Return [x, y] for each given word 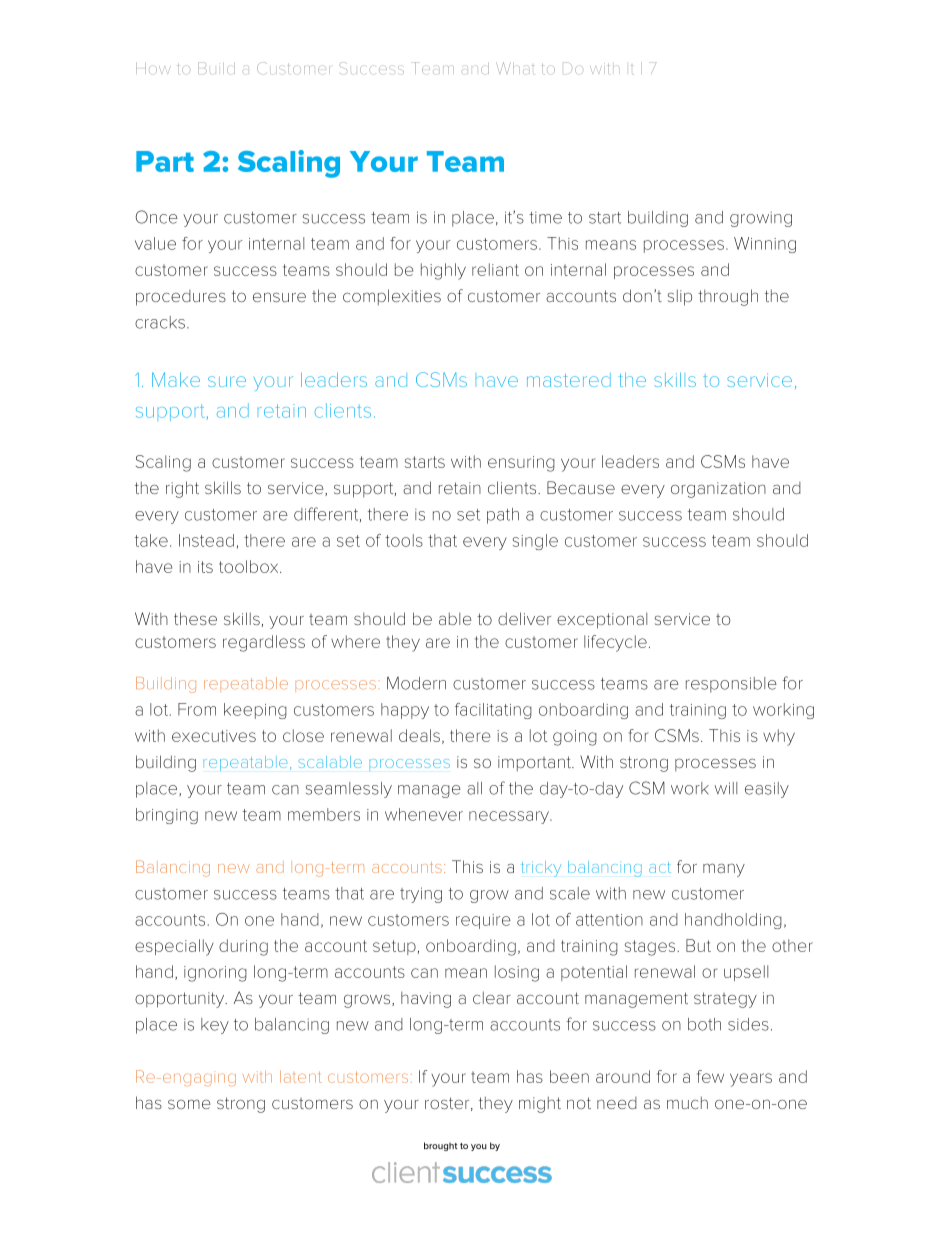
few [710, 1076]
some [189, 1104]
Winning [765, 245]
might [540, 1104]
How [153, 68]
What [515, 68]
